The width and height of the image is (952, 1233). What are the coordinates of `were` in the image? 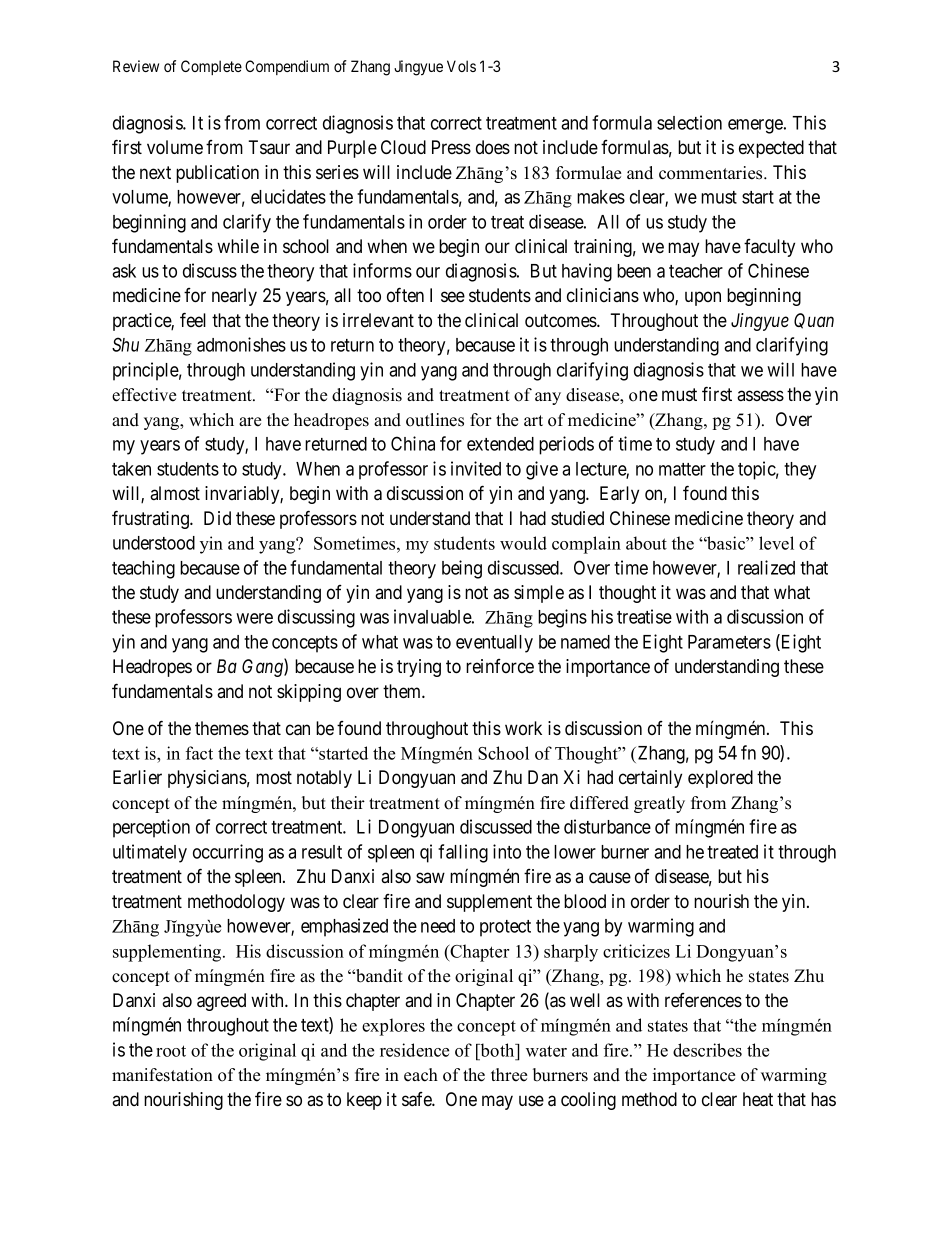 It's located at (254, 618).
